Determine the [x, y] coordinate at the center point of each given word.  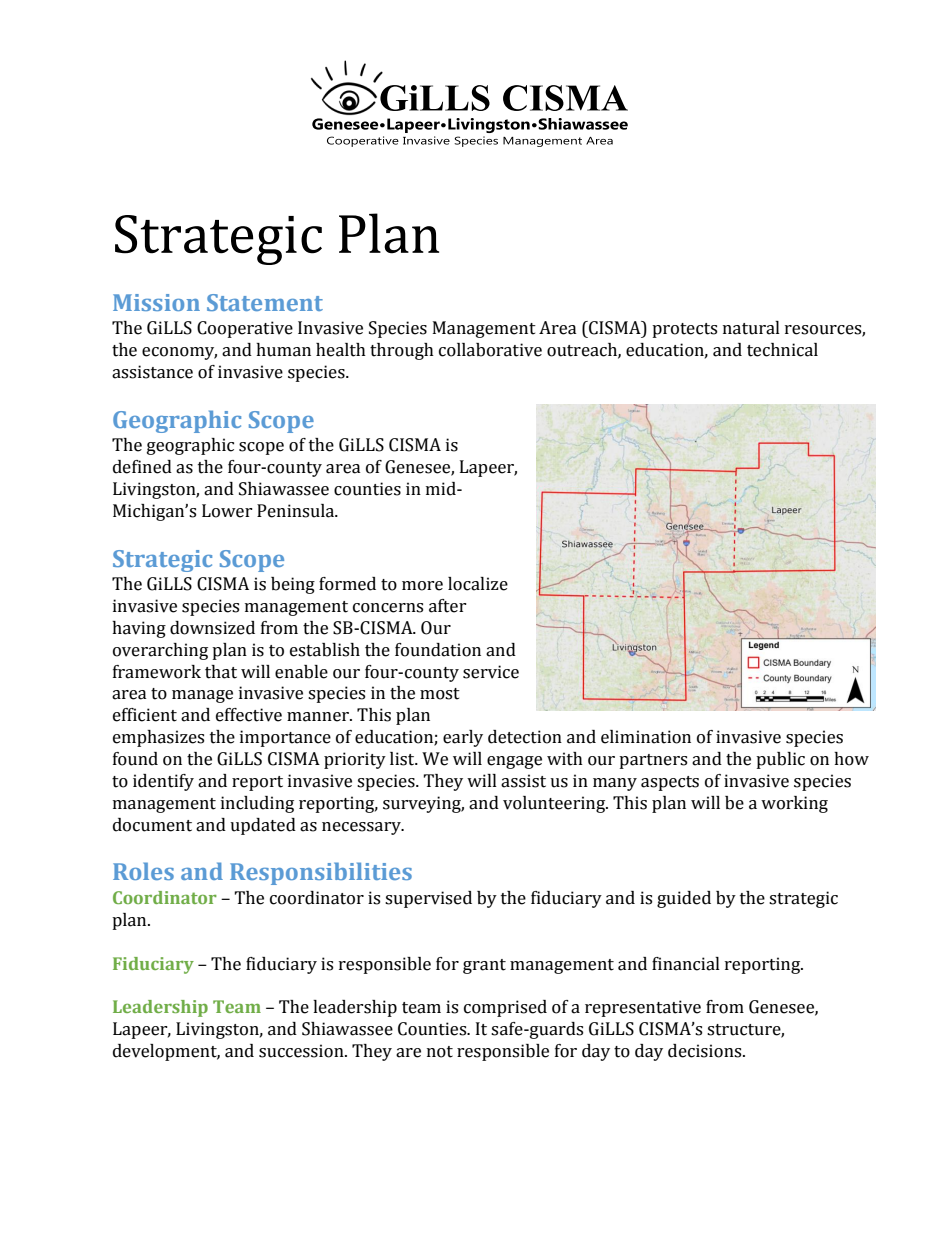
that [221, 672]
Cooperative [245, 329]
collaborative [490, 350]
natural [751, 328]
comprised [505, 1008]
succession [302, 1051]
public [780, 760]
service [491, 672]
